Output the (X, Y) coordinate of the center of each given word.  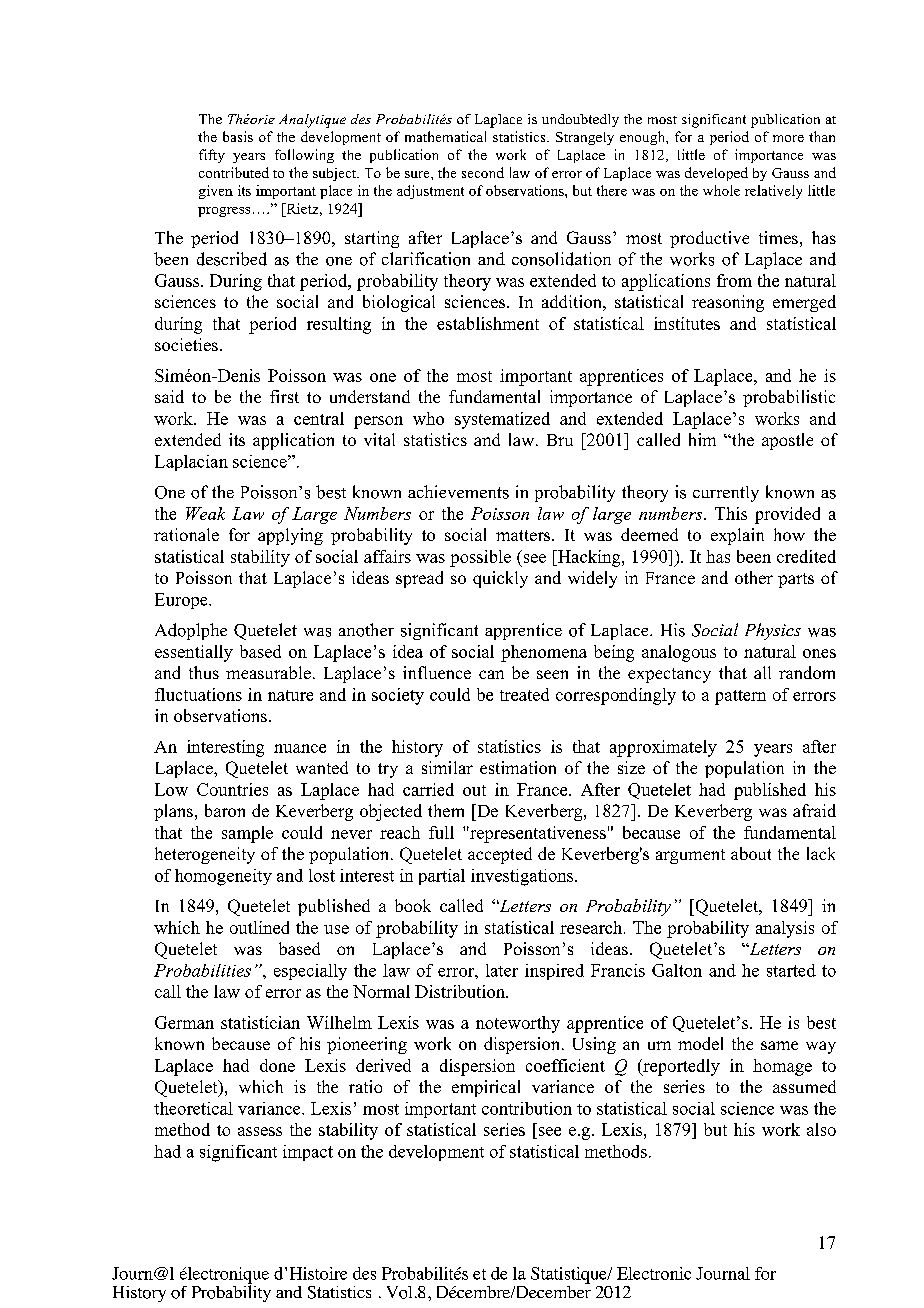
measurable (268, 672)
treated (524, 694)
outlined (259, 927)
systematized (502, 420)
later (502, 970)
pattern (740, 697)
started (791, 970)
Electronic (654, 1273)
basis (238, 136)
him (702, 439)
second (483, 172)
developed (716, 174)
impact (308, 1153)
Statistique (570, 1275)
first (284, 396)
